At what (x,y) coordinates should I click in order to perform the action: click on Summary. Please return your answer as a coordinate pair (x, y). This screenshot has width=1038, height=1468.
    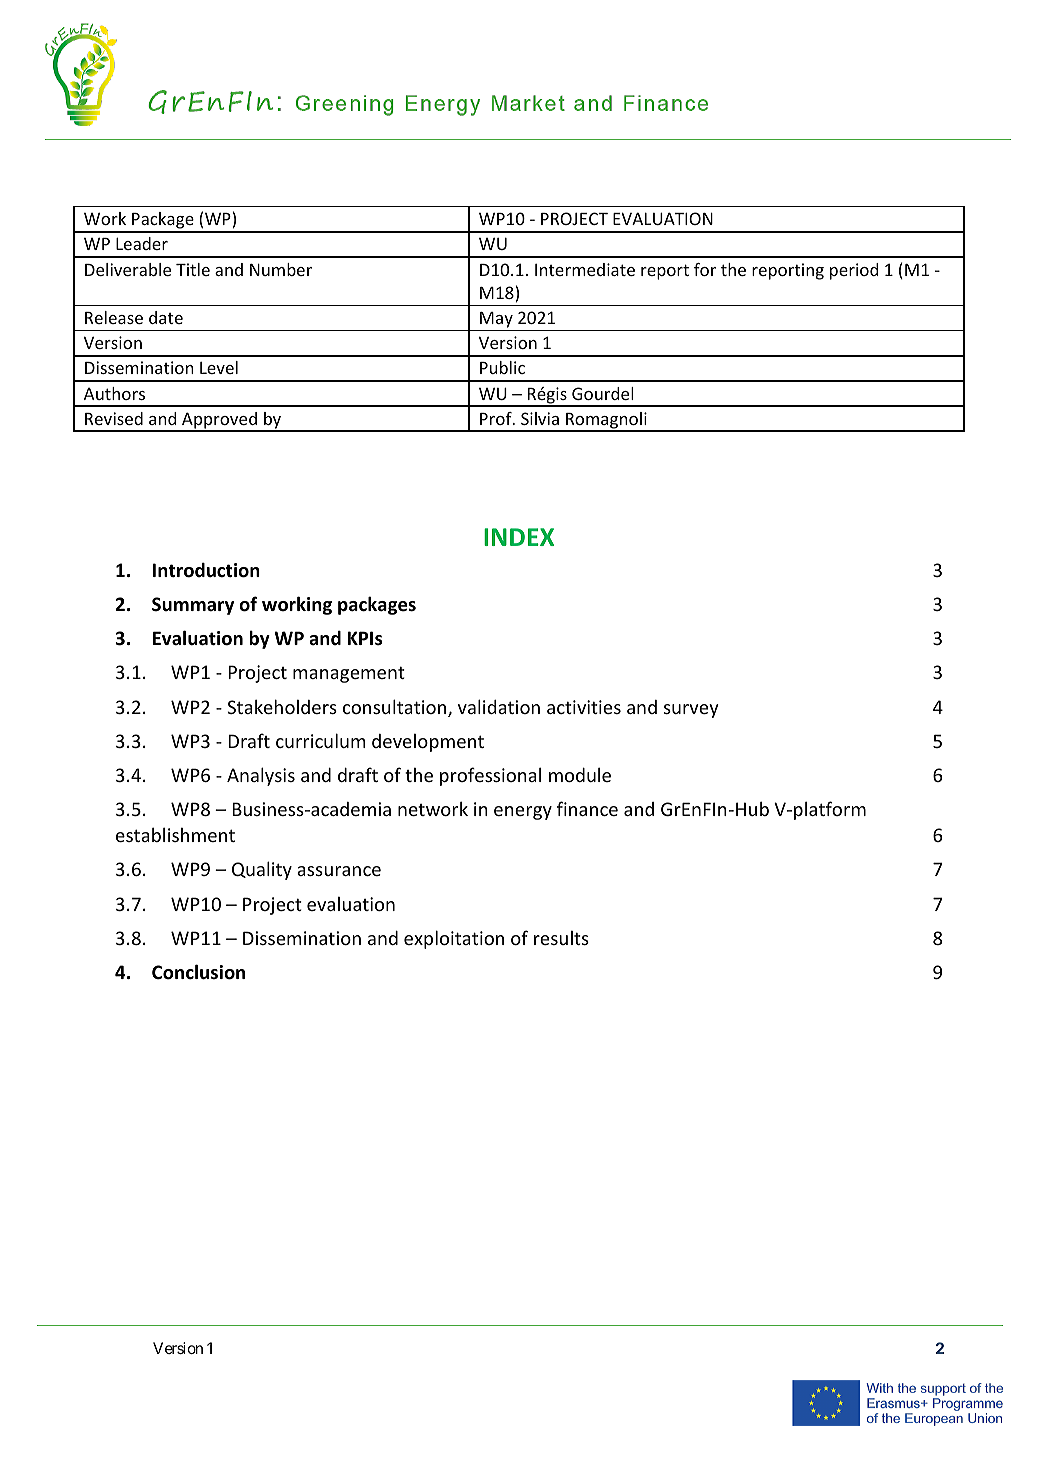
    Looking at the image, I should click on (193, 606).
